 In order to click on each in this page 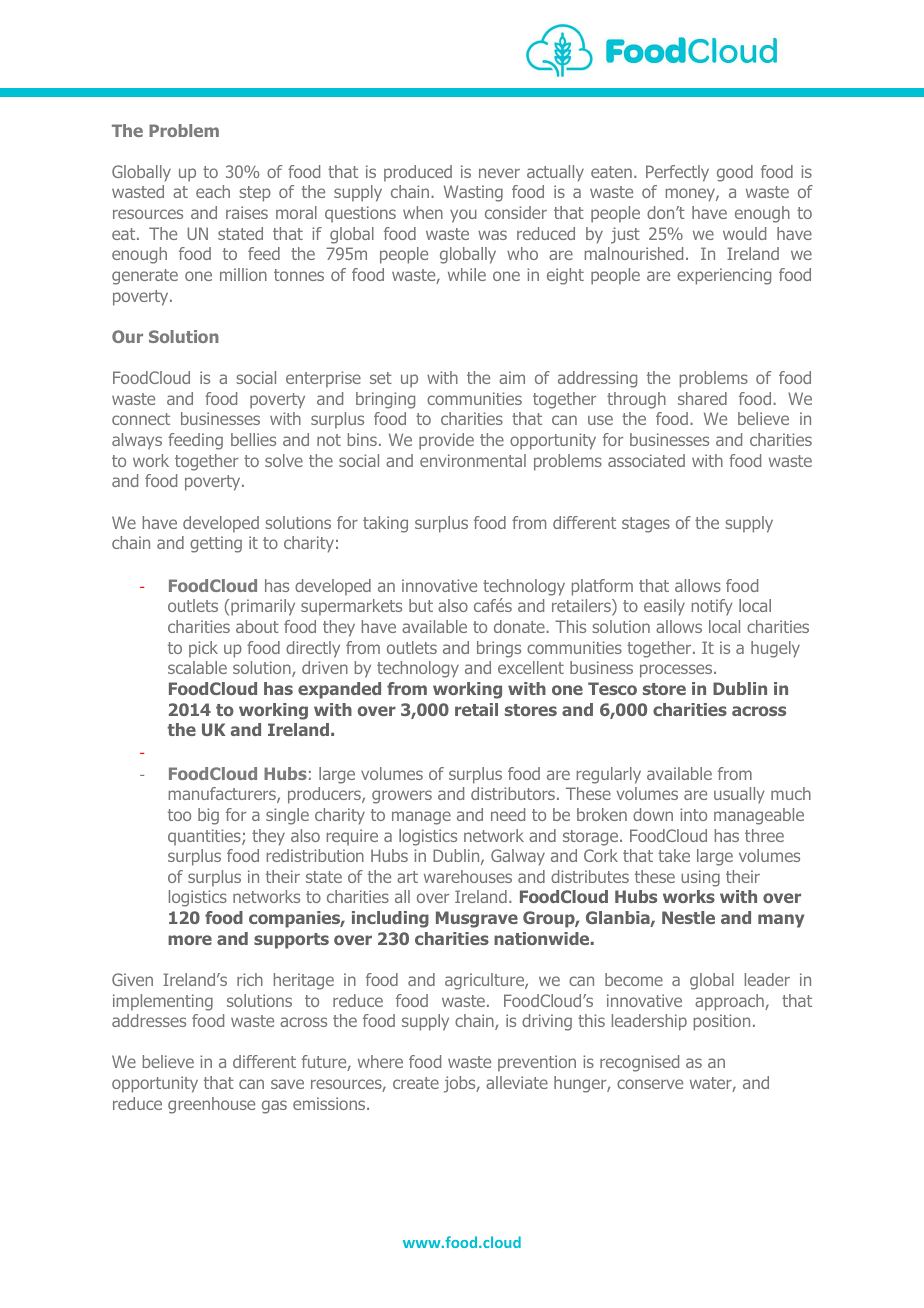, I will do `click(213, 191)`.
